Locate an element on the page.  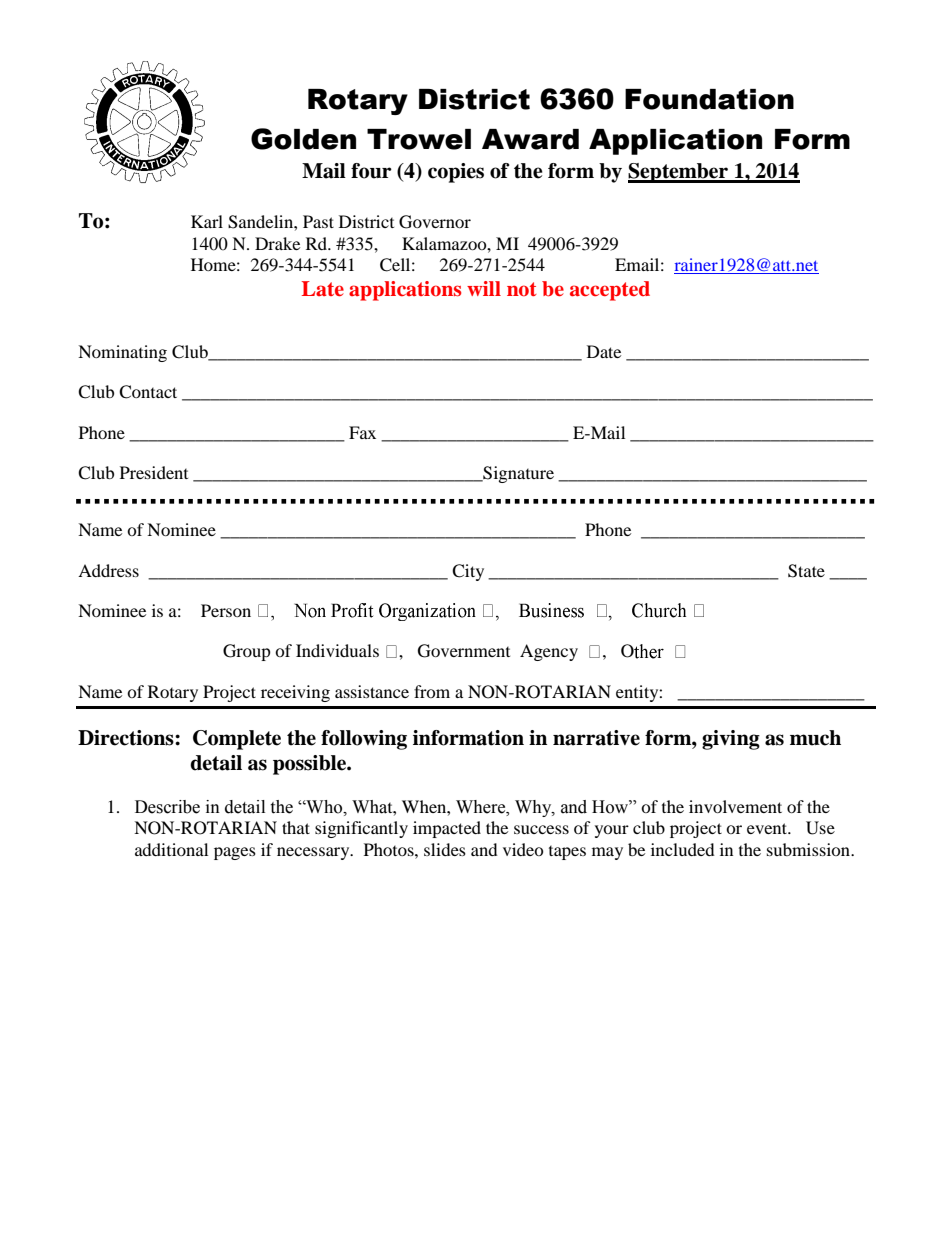
Award is located at coordinates (530, 139).
